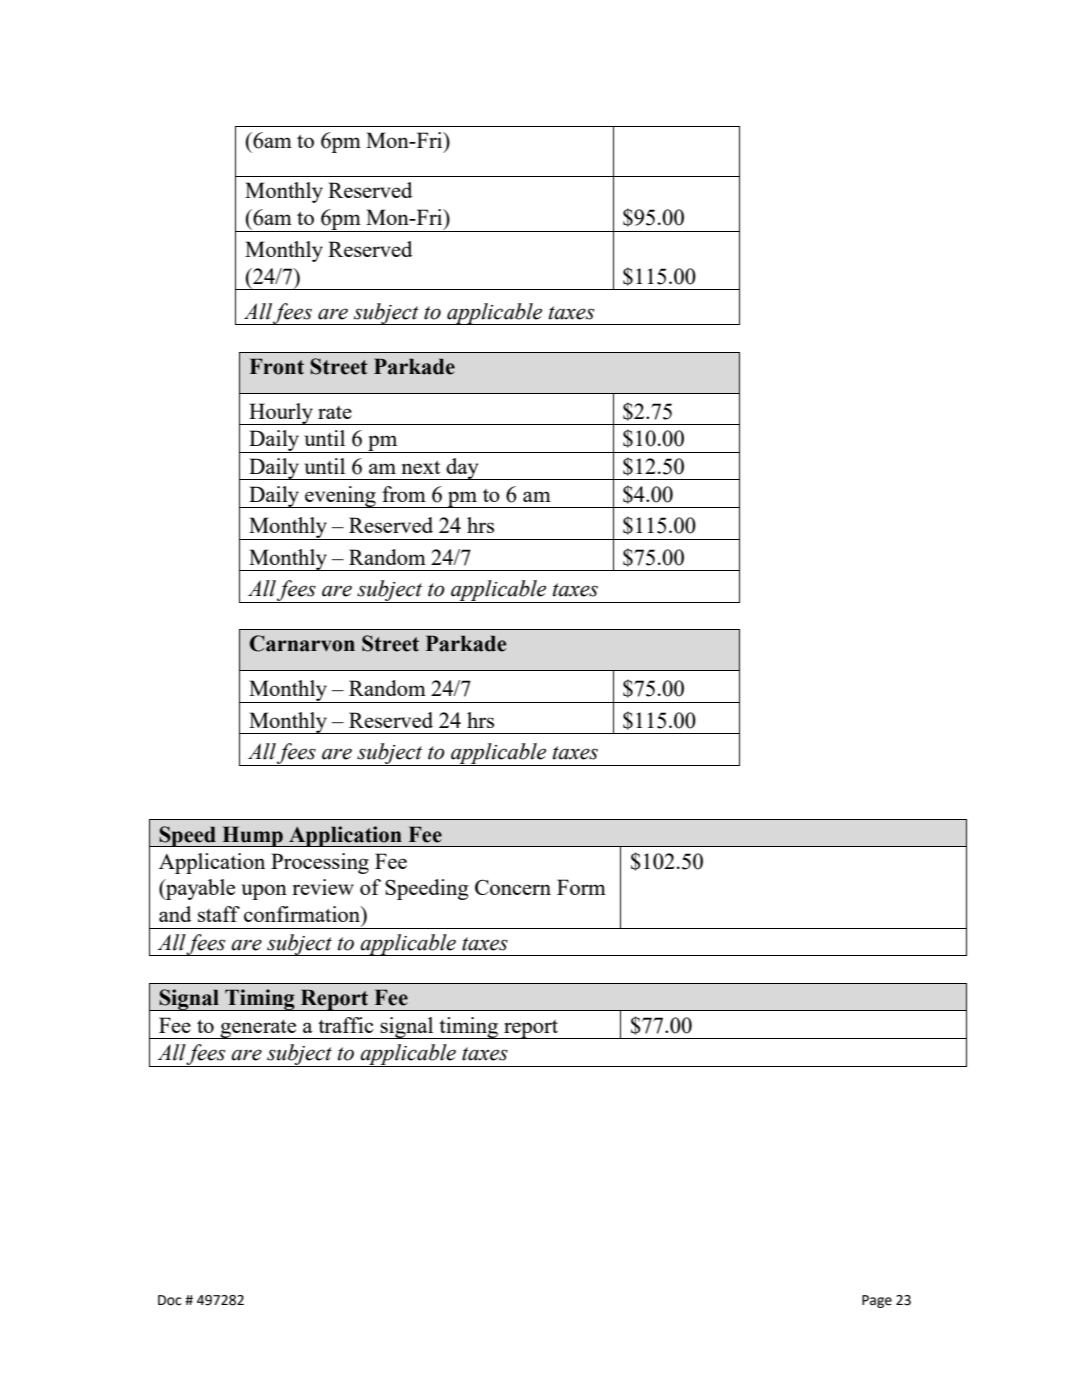 The height and width of the screenshot is (1384, 1069). Describe the element at coordinates (170, 1300) in the screenshot. I see `Doc` at that location.
